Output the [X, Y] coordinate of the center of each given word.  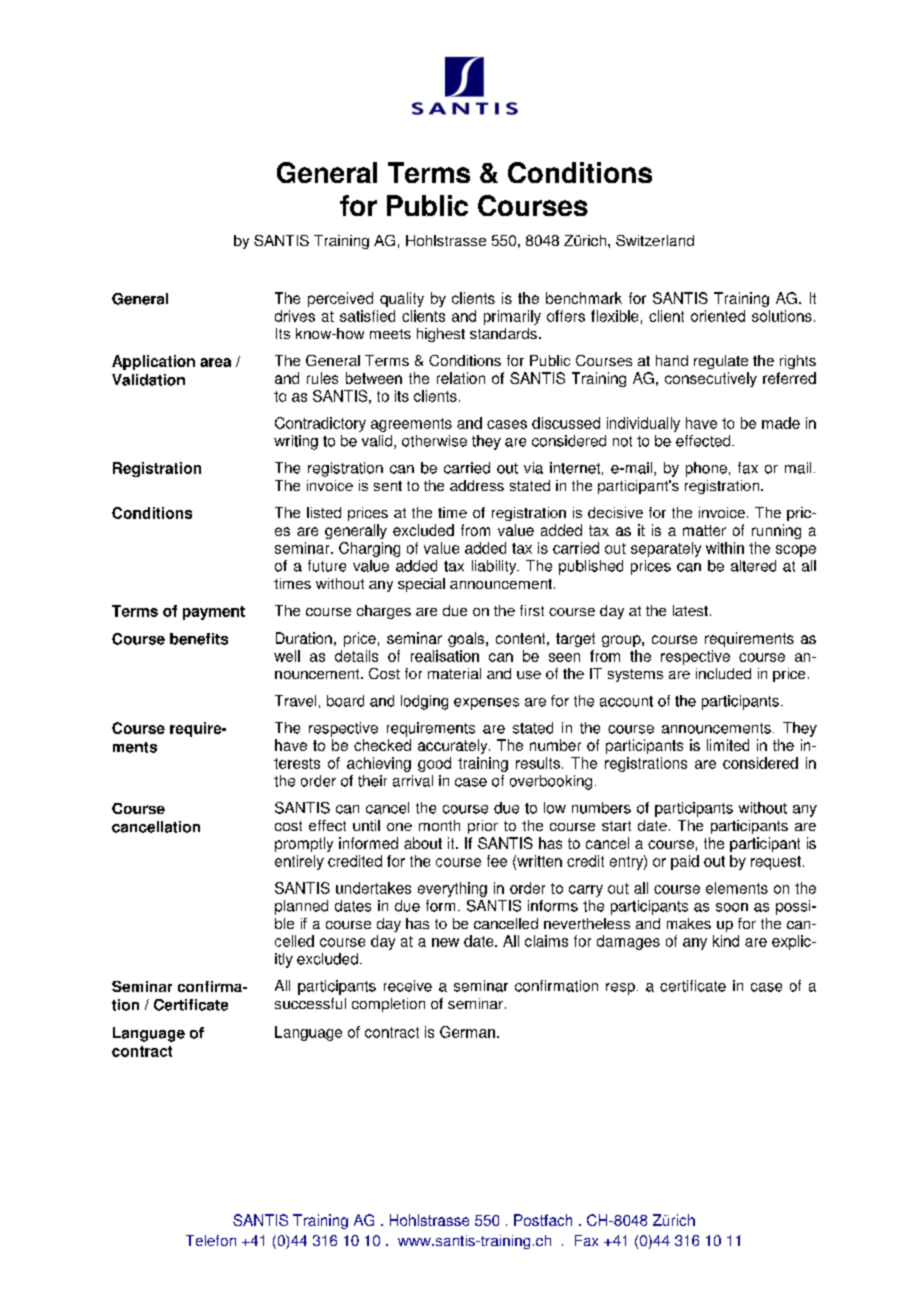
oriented [718, 316]
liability [495, 567]
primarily [512, 317]
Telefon [211, 1240]
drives [295, 316]
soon [732, 907]
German [467, 1032]
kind [726, 941]
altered [753, 566]
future [327, 566]
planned [301, 907]
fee [497, 861]
